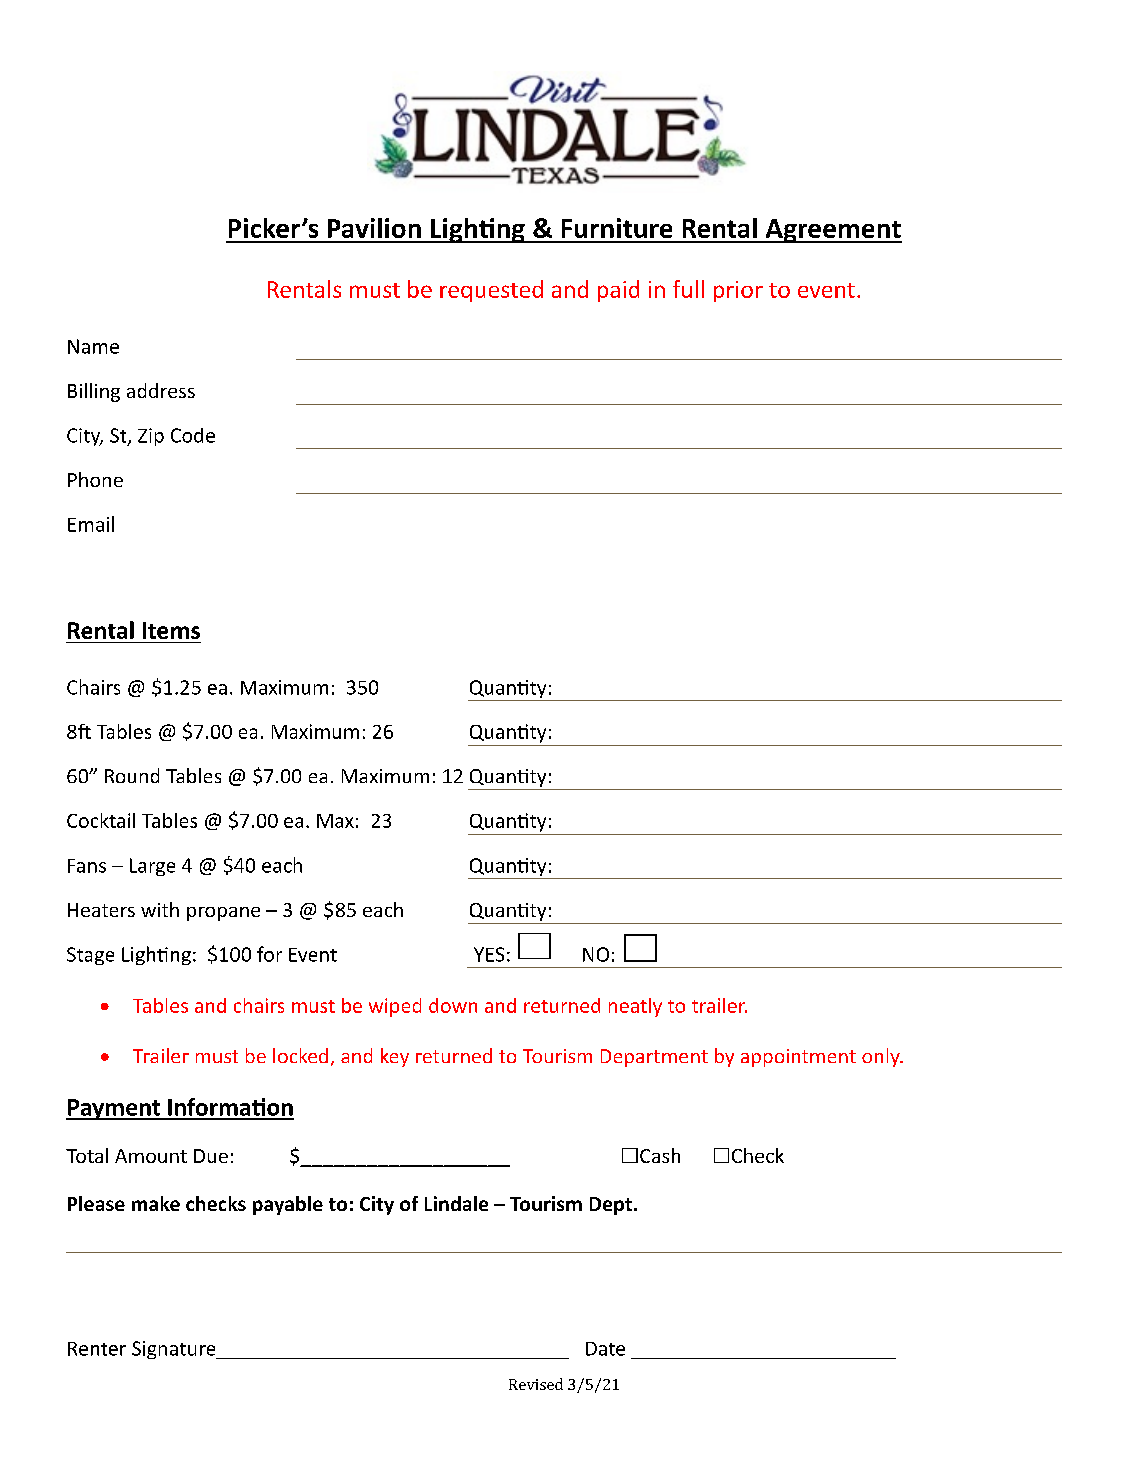  What do you see at coordinates (193, 435) in the screenshot?
I see `Code` at bounding box center [193, 435].
